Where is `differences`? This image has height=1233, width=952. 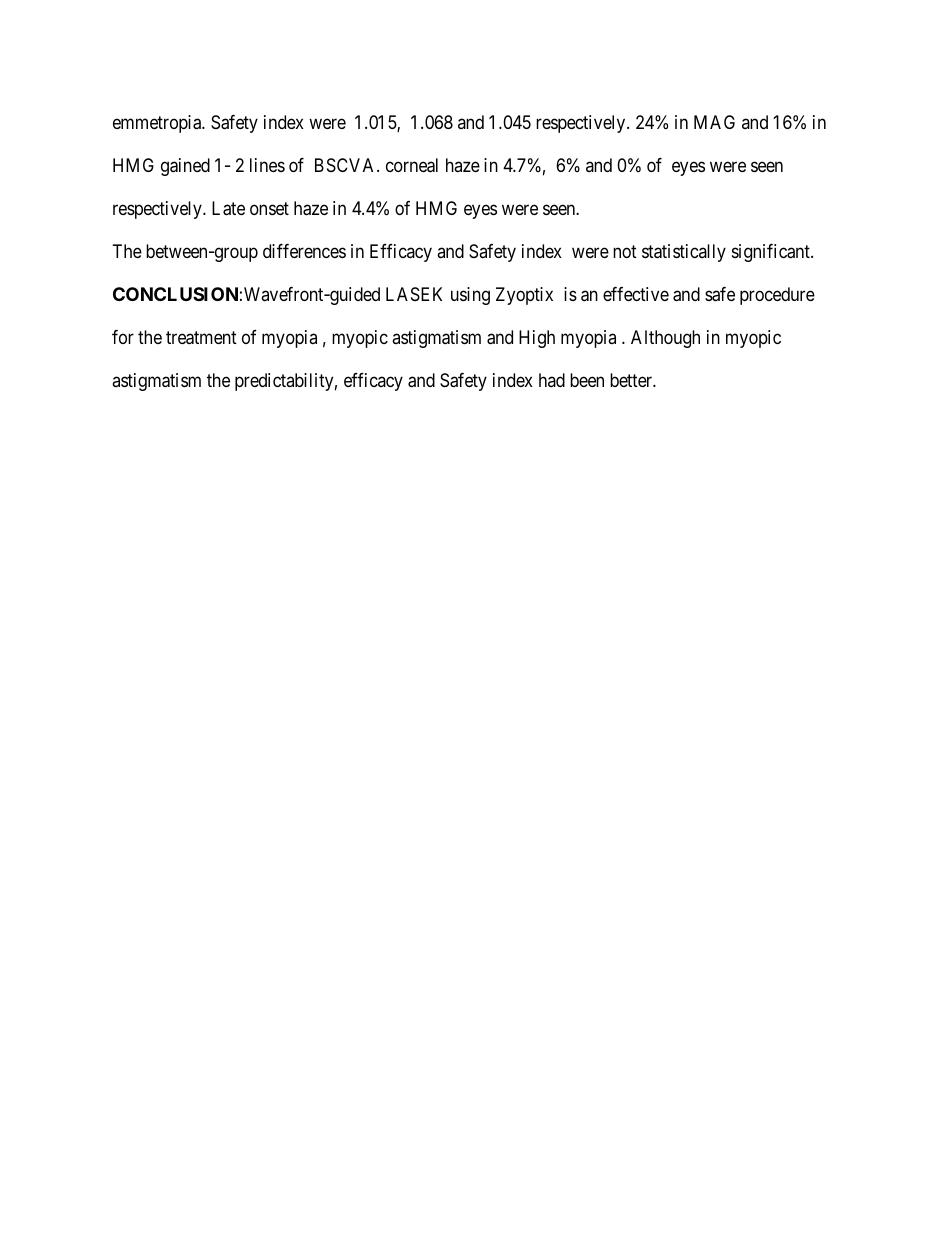 differences is located at coordinates (304, 251).
